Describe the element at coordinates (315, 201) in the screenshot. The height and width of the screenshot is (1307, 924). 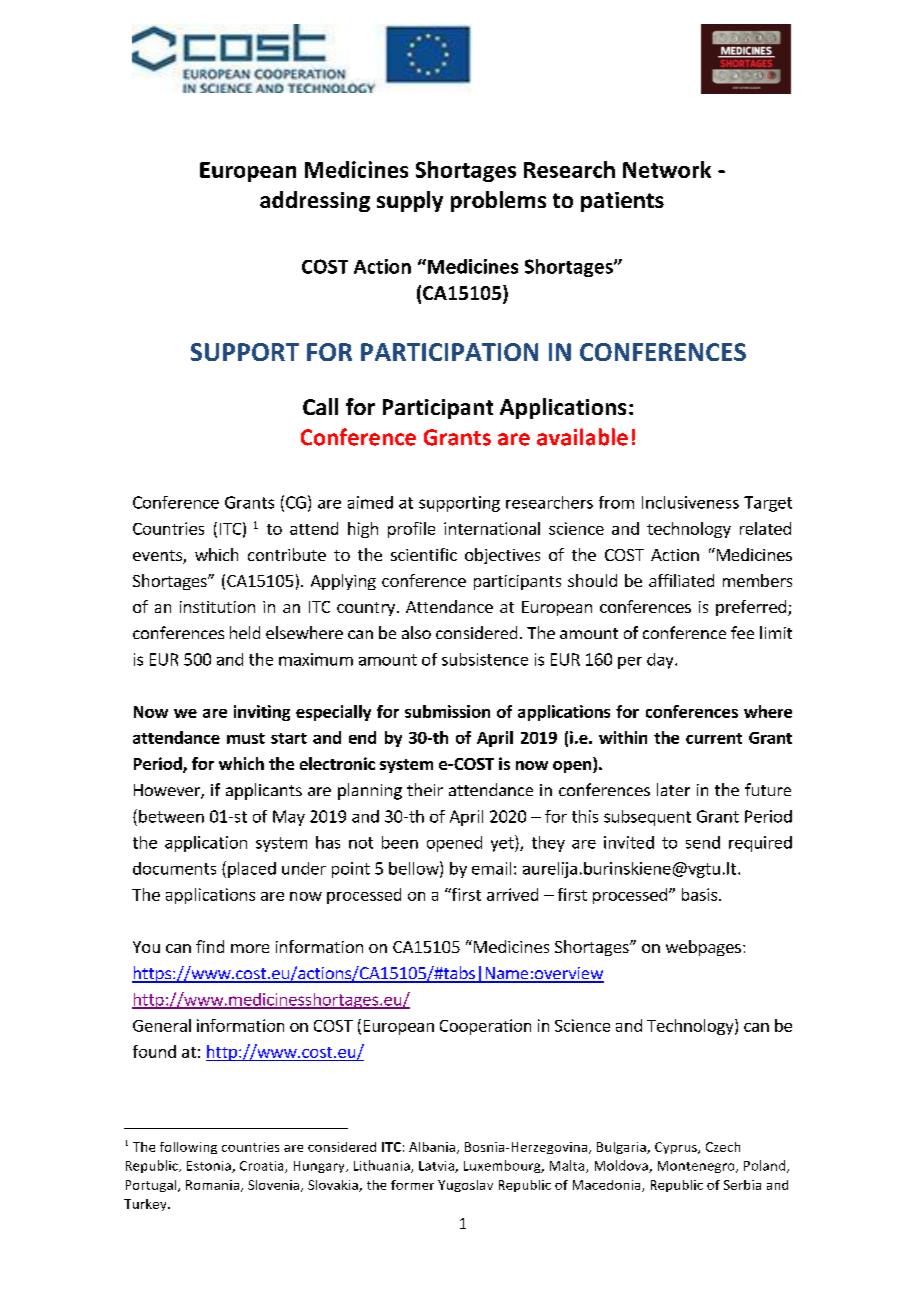
I see `addressing` at that location.
